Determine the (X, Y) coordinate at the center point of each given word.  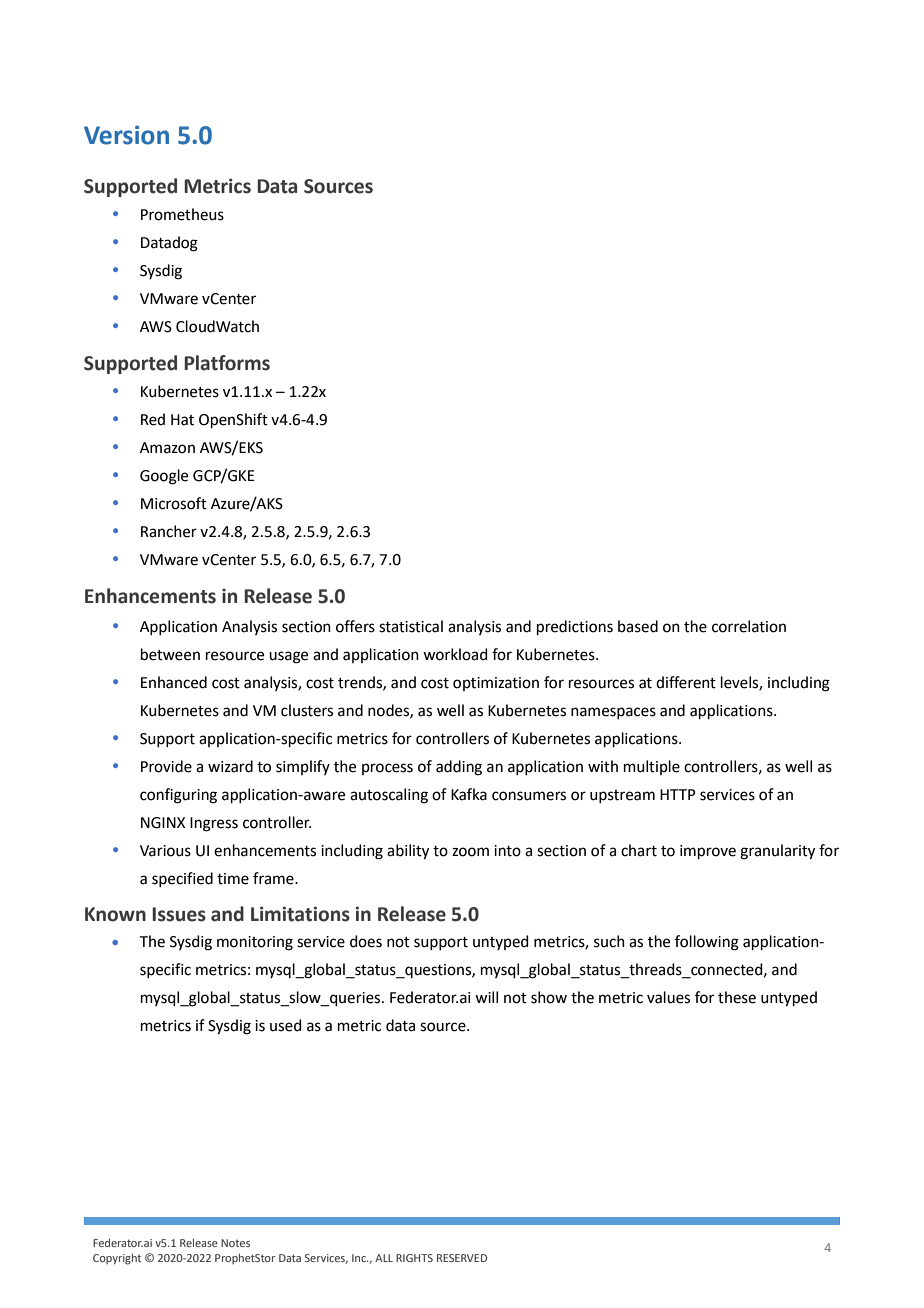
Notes (235, 1243)
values (668, 997)
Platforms (227, 363)
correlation (749, 626)
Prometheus (182, 214)
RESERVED (462, 1258)
